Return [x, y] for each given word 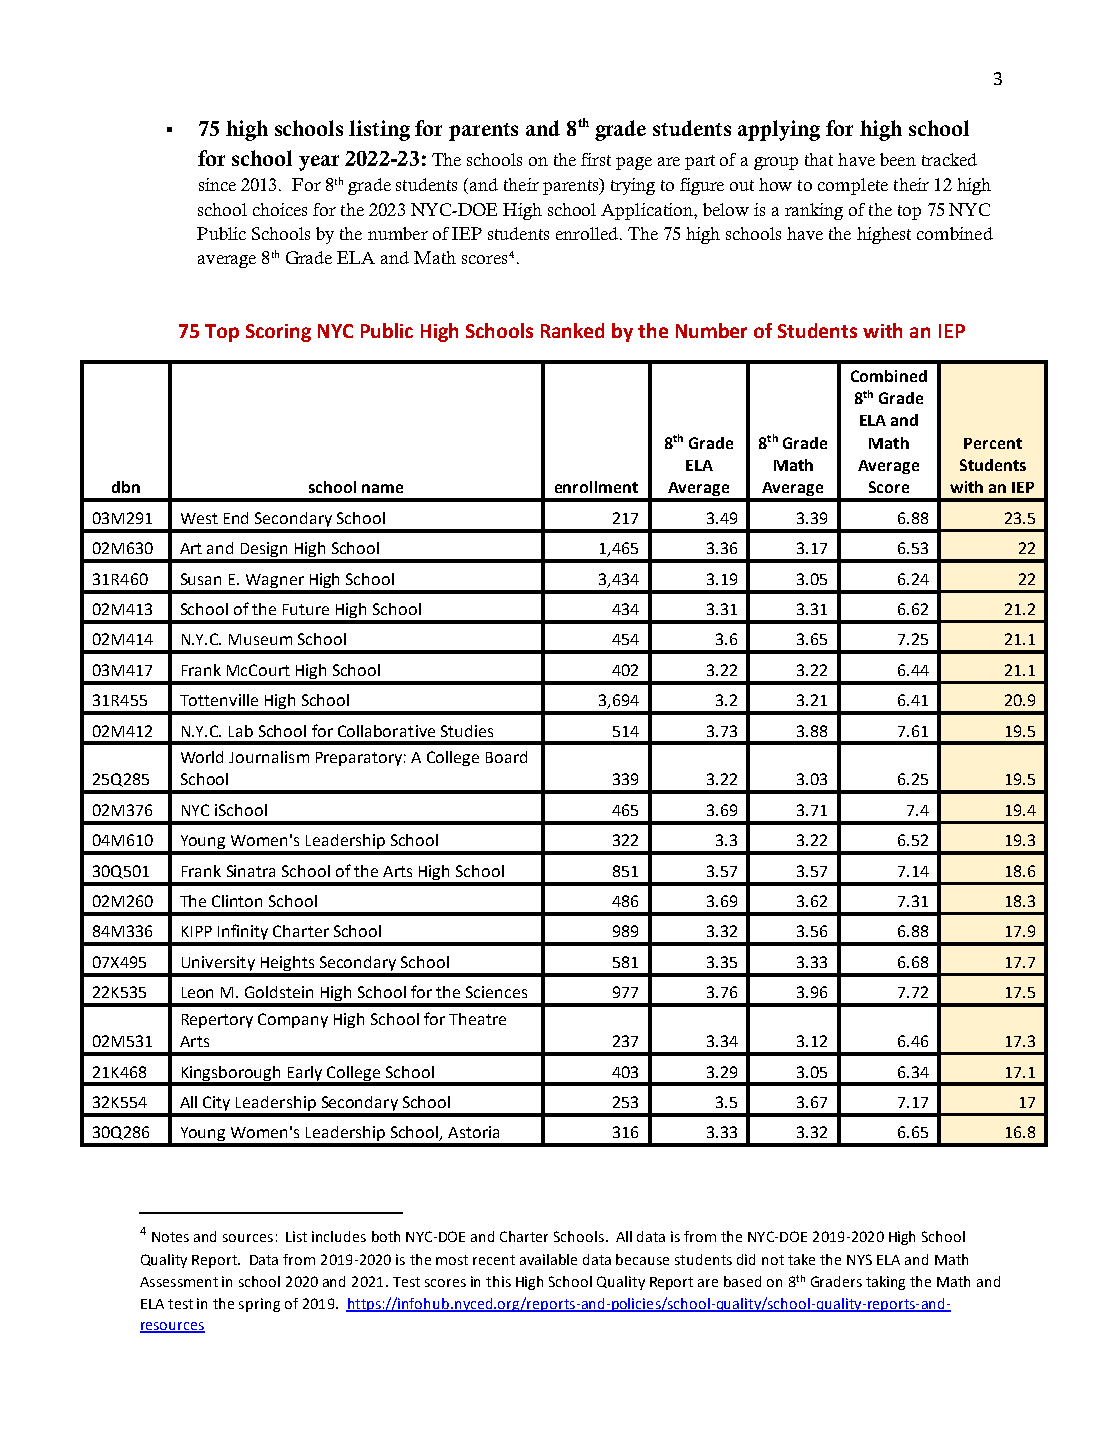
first [596, 159]
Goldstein [279, 992]
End [236, 518]
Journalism [269, 757]
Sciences [496, 992]
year [319, 163]
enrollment [596, 487]
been [898, 159]
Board [506, 757]
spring [259, 1305]
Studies [467, 731]
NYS [859, 1259]
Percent [993, 443]
